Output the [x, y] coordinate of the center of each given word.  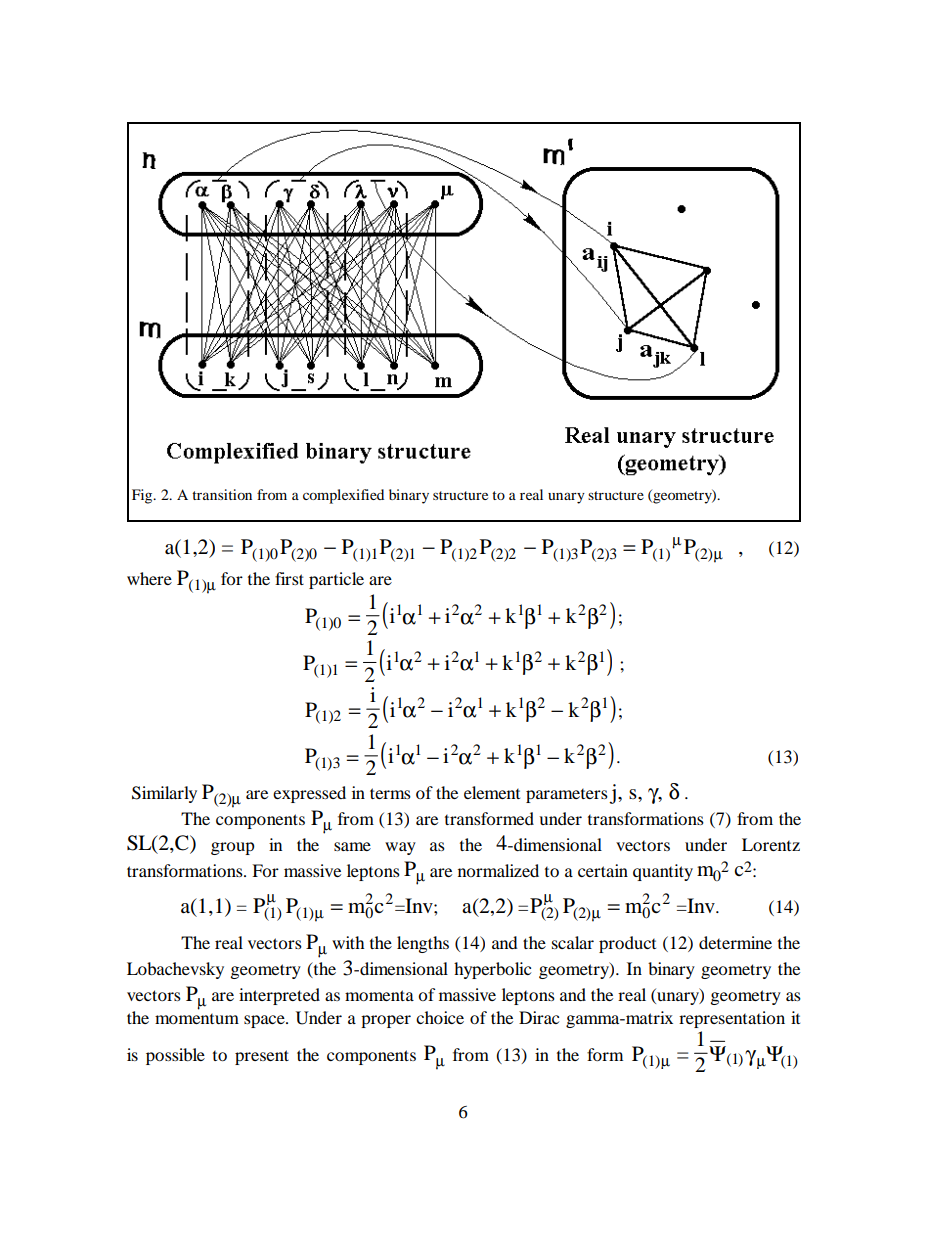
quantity [663, 872]
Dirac [539, 1017]
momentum [197, 1019]
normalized [498, 870]
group [233, 848]
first [289, 578]
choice [440, 1017]
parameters [567, 796]
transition [222, 494]
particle [336, 580]
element [492, 792]
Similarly [164, 794]
